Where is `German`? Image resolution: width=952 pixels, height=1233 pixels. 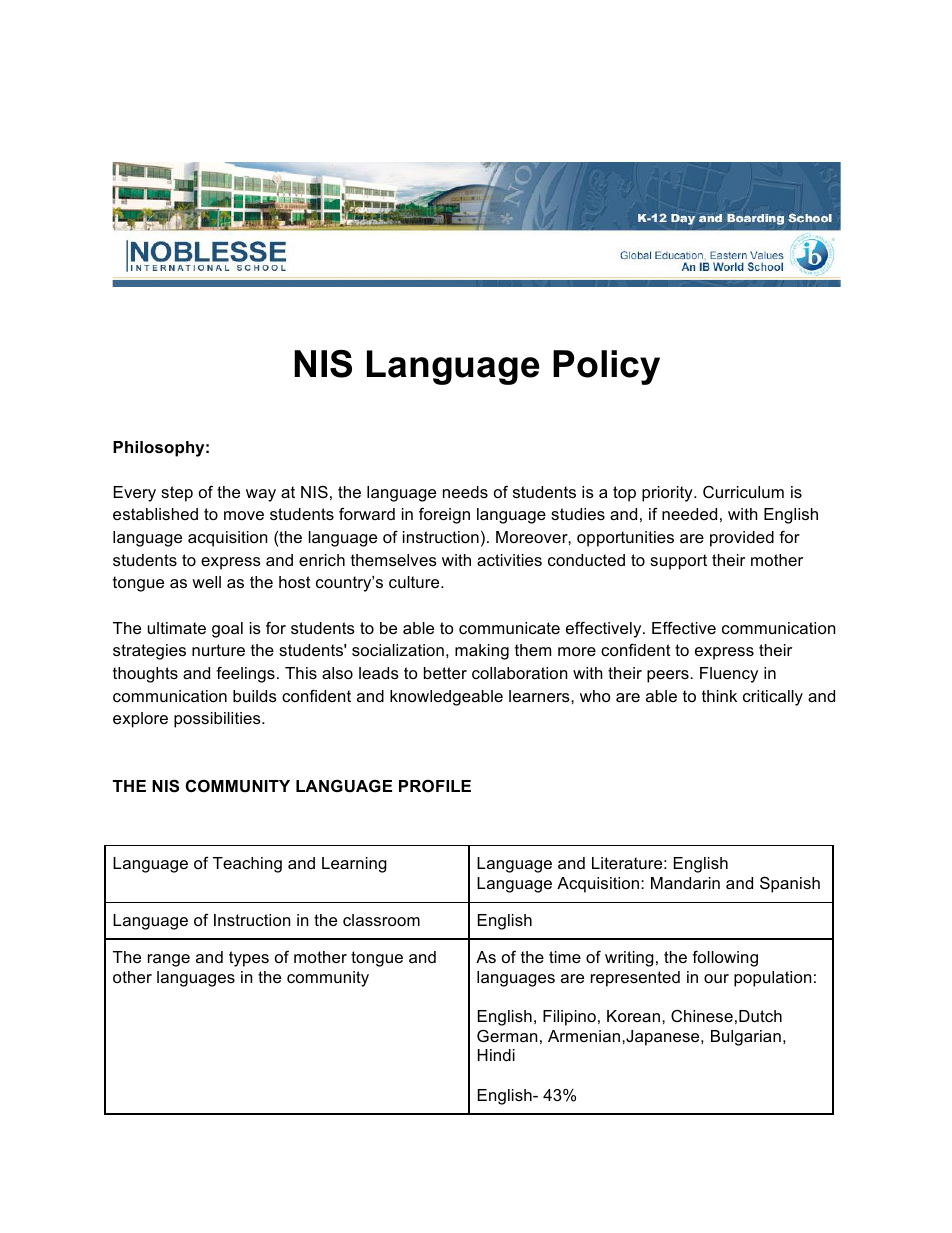 German is located at coordinates (507, 1035).
